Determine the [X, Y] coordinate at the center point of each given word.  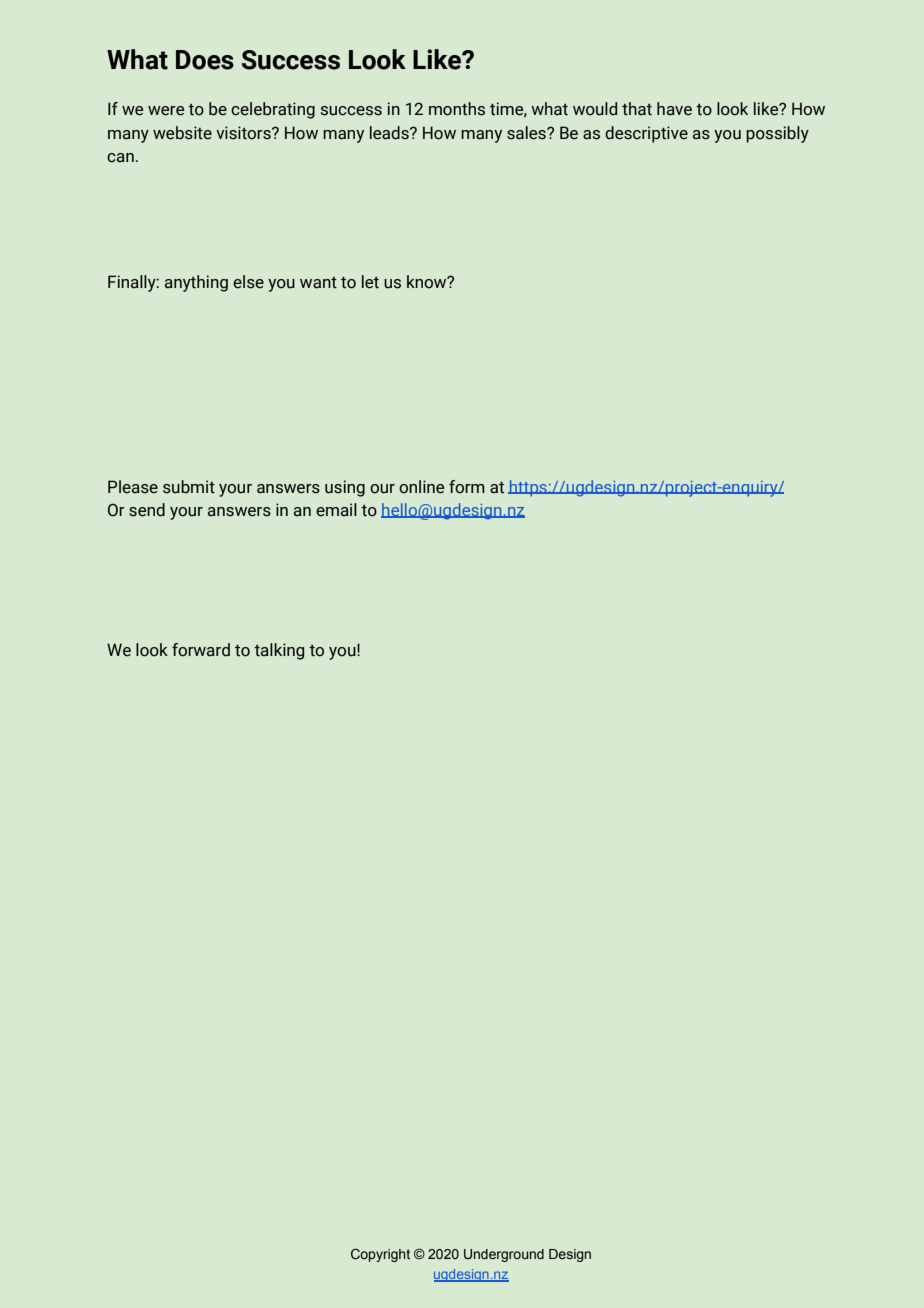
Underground [504, 1255]
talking [279, 651]
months [457, 109]
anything [196, 283]
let [370, 282]
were [166, 111]
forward [201, 650]
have [674, 109]
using [345, 488]
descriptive [646, 134]
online [421, 487]
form [467, 487]
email [336, 510]
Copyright [380, 1255]
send [147, 510]
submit [189, 487]
